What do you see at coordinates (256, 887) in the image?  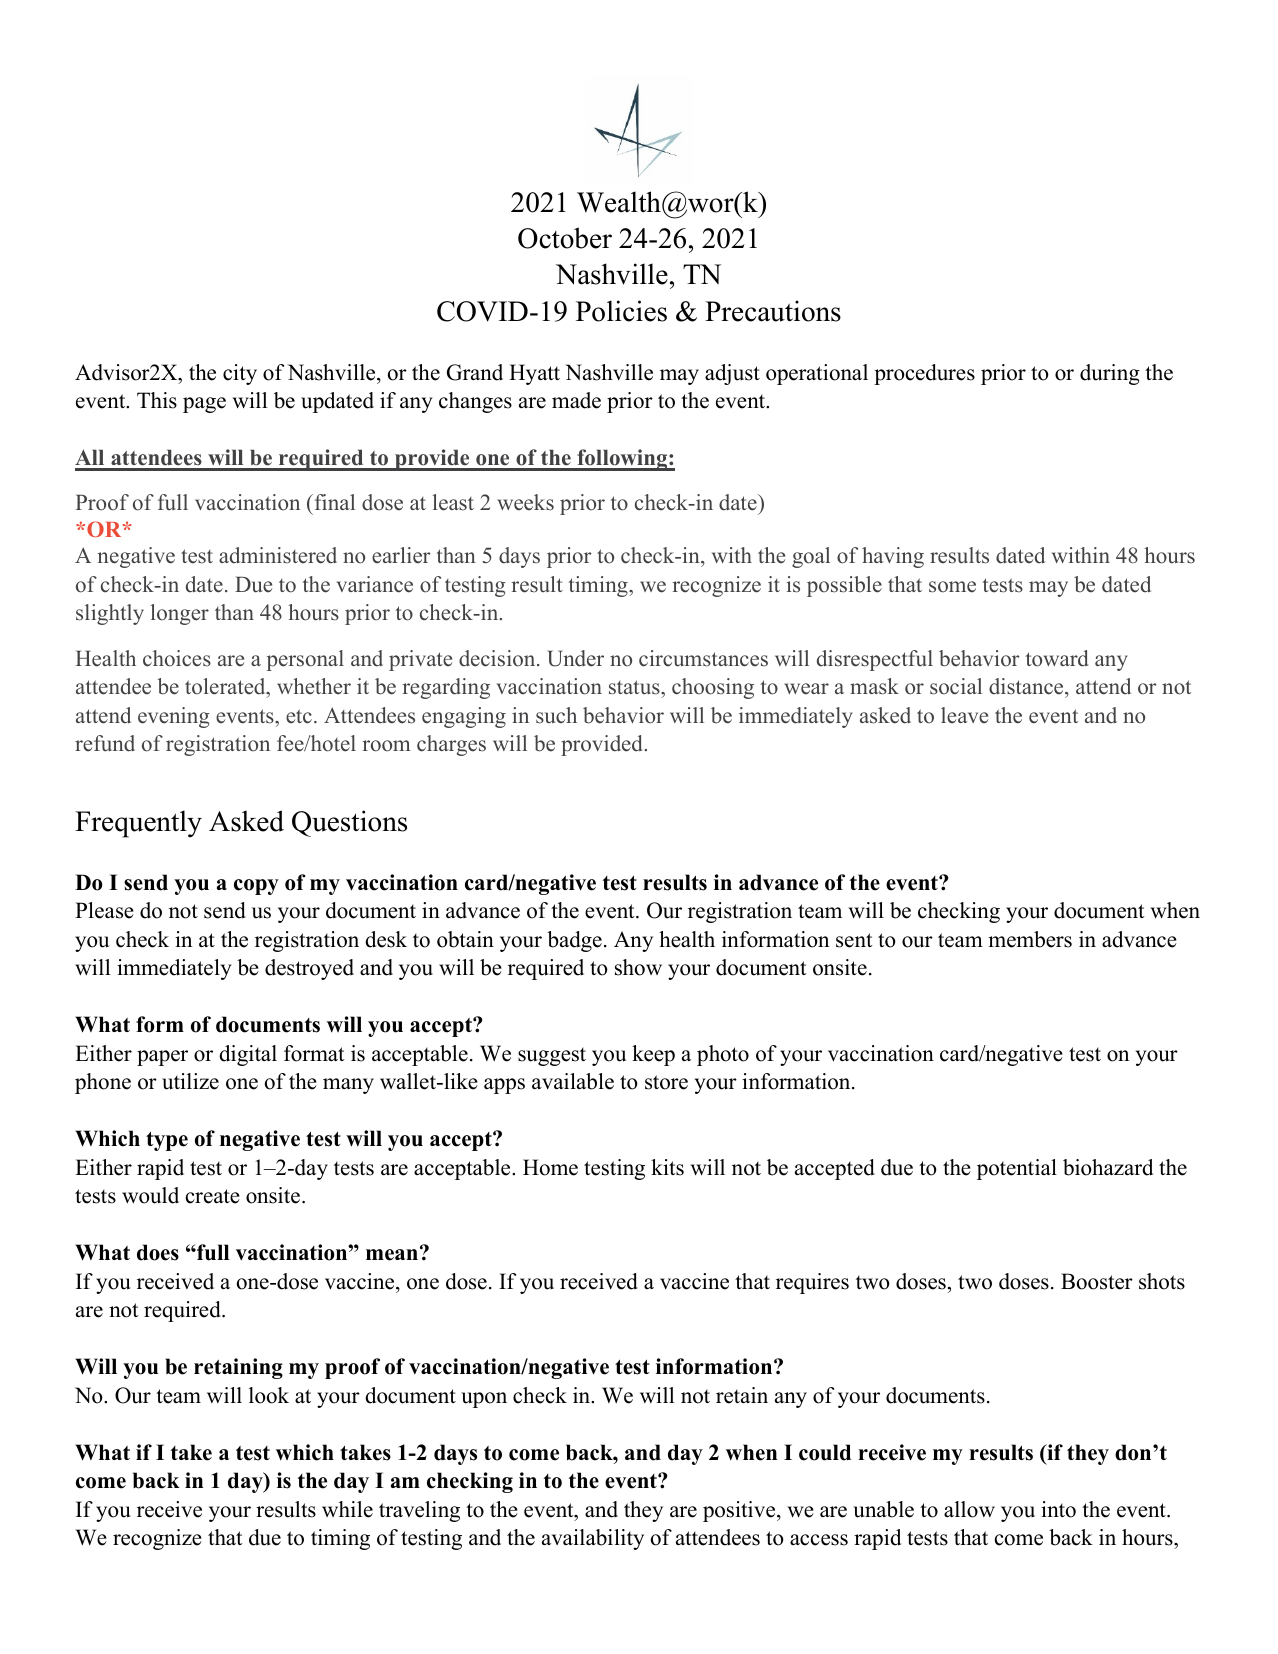 I see `copy` at bounding box center [256, 887].
